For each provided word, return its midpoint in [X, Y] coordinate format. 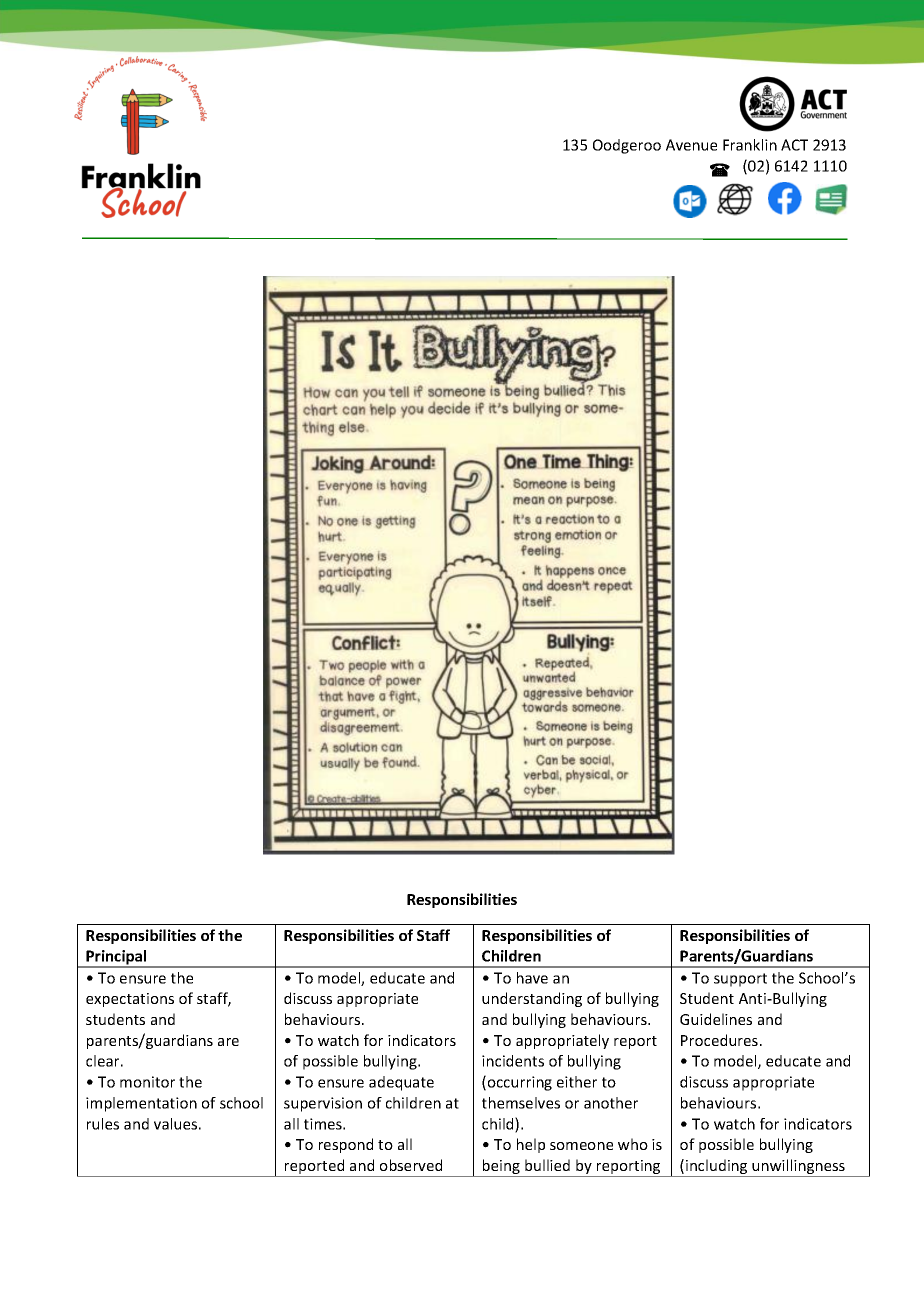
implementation [141, 1104]
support [740, 980]
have [532, 978]
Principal [117, 958]
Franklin [750, 145]
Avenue [691, 145]
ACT [794, 145]
